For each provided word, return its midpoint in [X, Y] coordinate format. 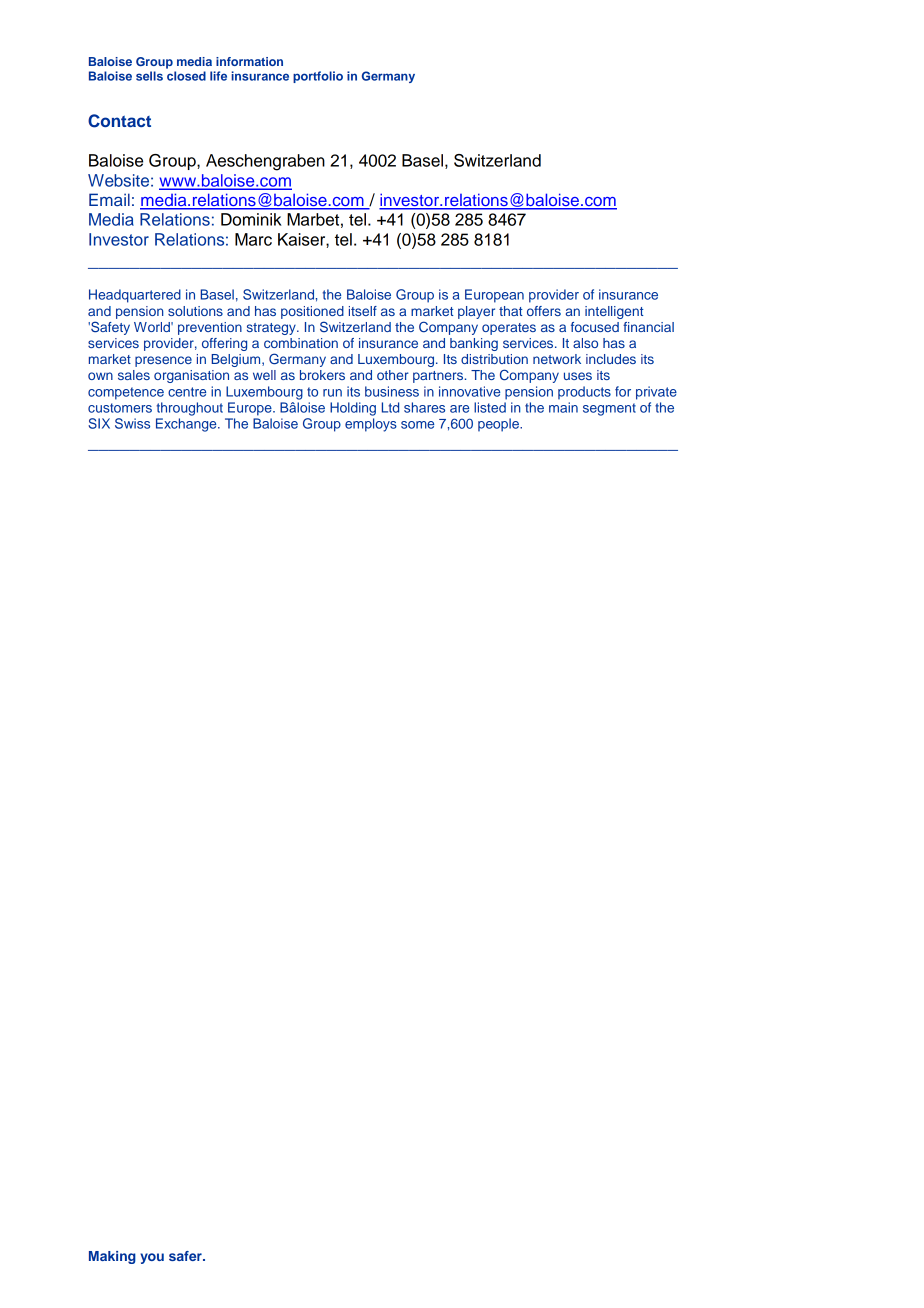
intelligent [614, 312]
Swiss [132, 423]
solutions [195, 311]
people [499, 425]
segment [609, 409]
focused [595, 327]
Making [112, 1257]
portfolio [318, 77]
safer [186, 1256]
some [417, 425]
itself [363, 311]
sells [149, 76]
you [152, 1258]
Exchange [187, 425]
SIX [99, 423]
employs [371, 425]
